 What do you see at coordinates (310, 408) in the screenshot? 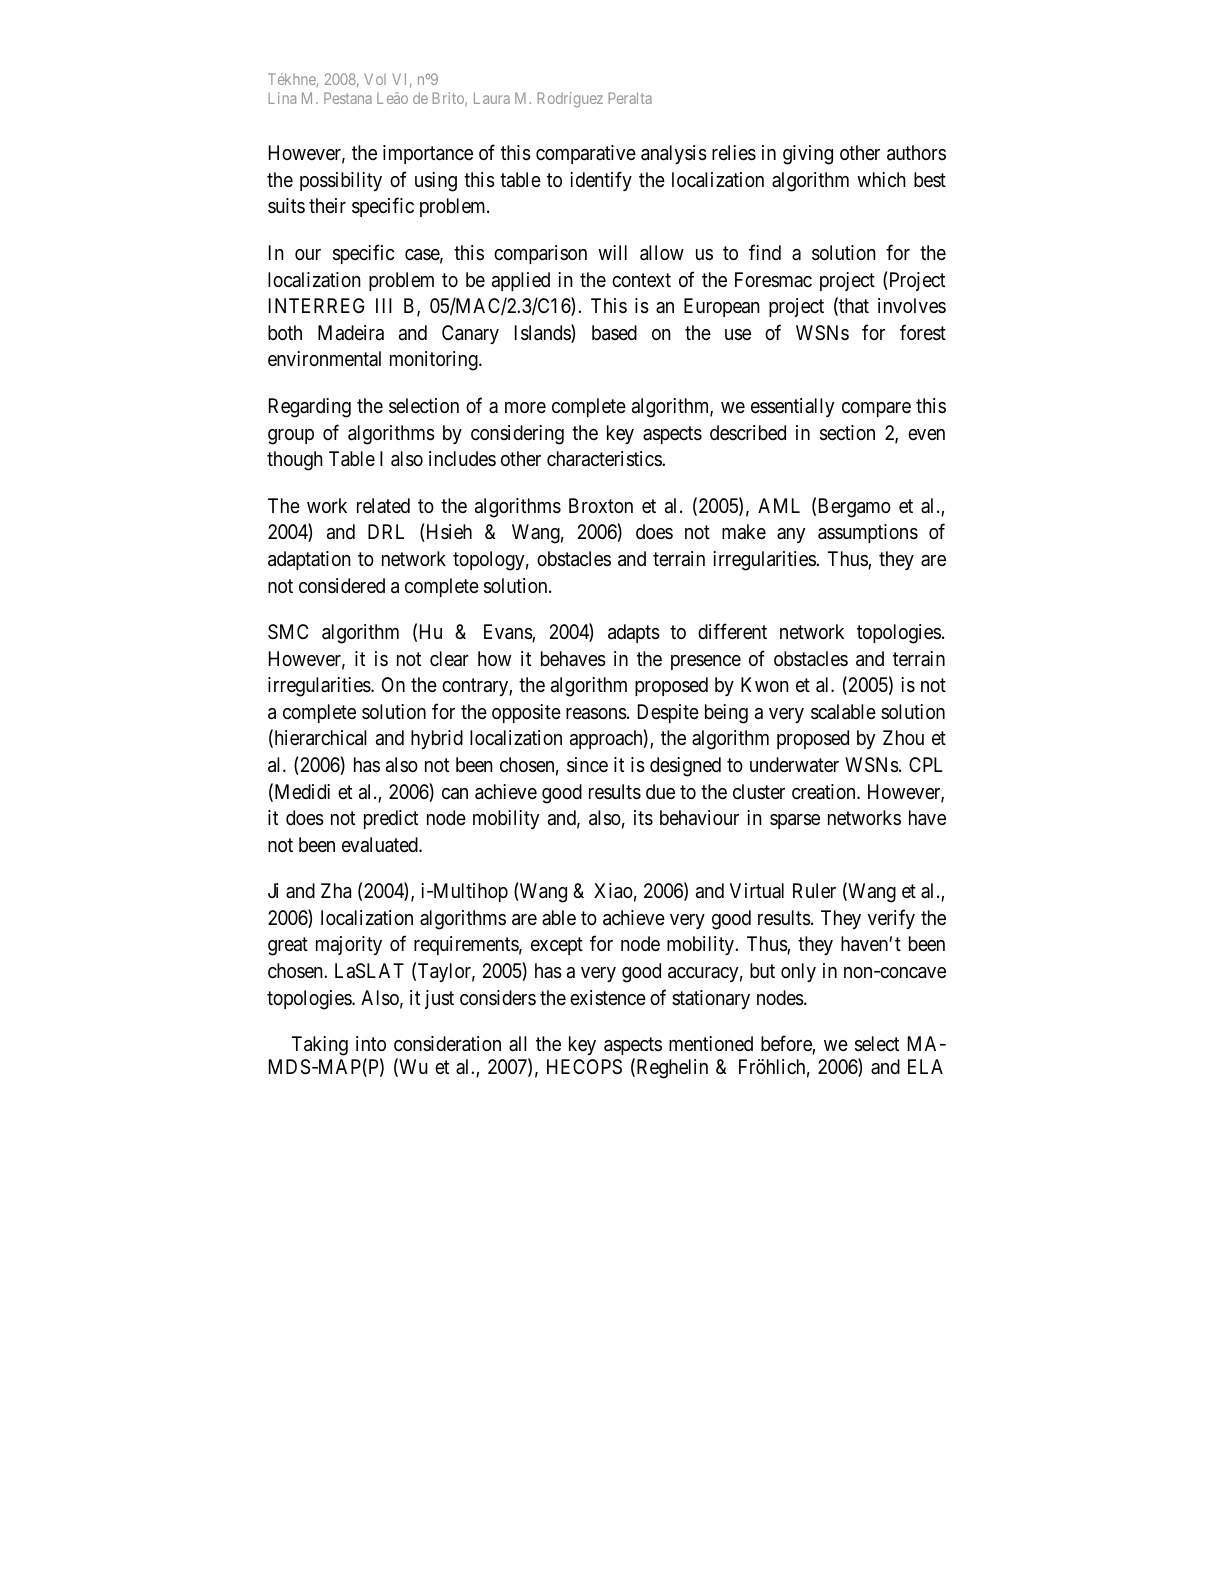
I see `Regarding` at bounding box center [310, 408].
